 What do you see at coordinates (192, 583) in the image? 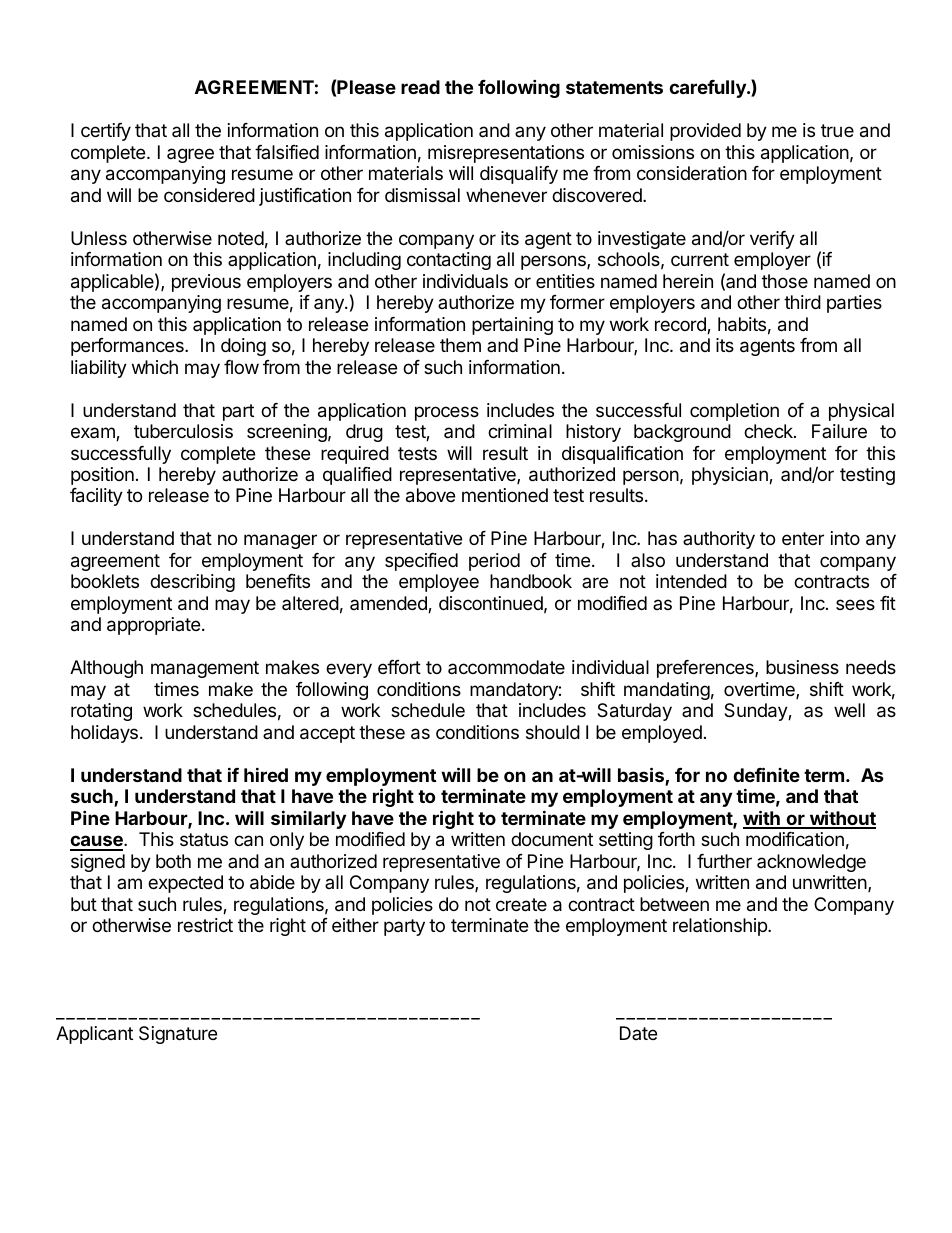
I see `describing` at bounding box center [192, 583].
